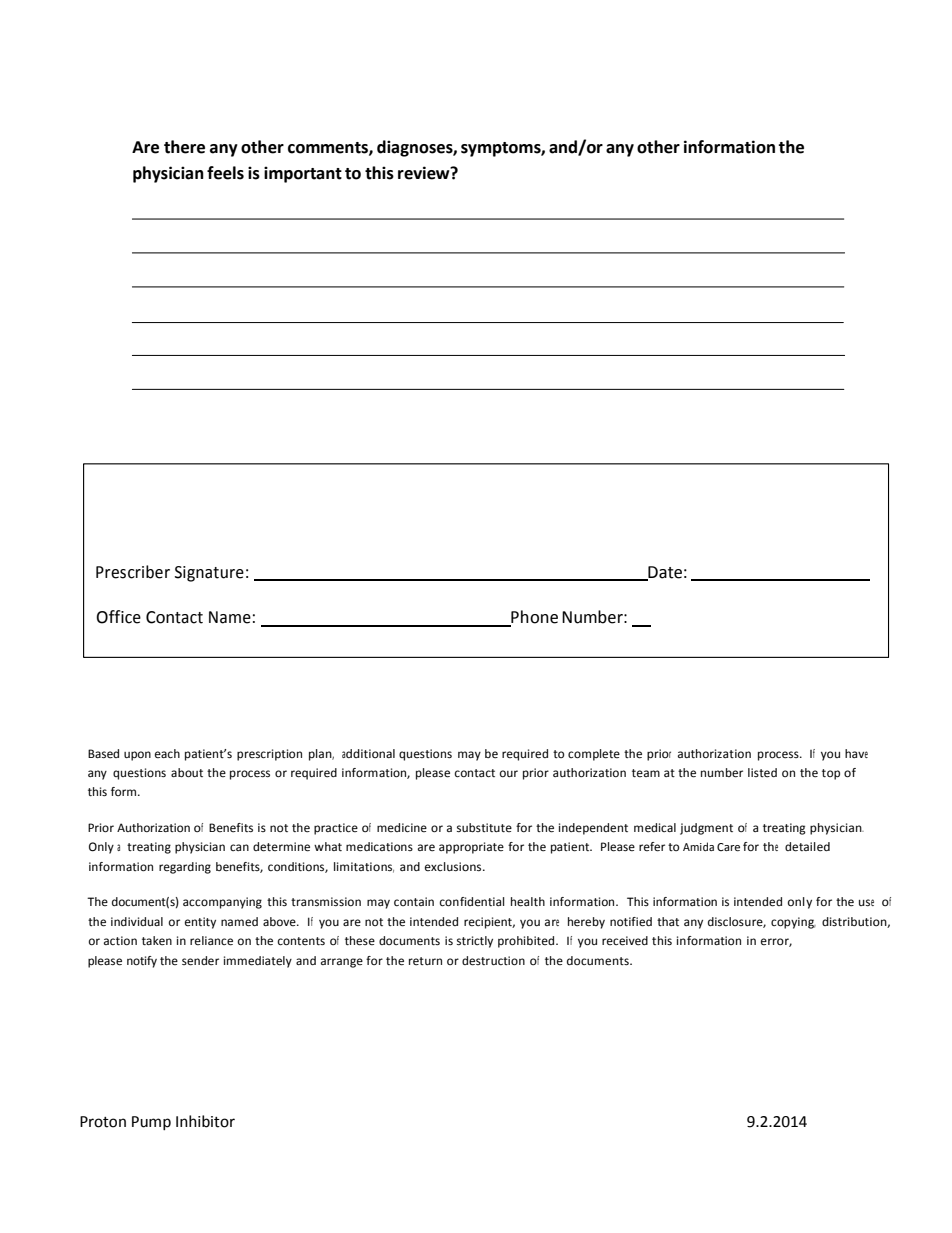 Image resolution: width=952 pixels, height=1233 pixels. What do you see at coordinates (509, 773) in the image?
I see `our` at bounding box center [509, 773].
